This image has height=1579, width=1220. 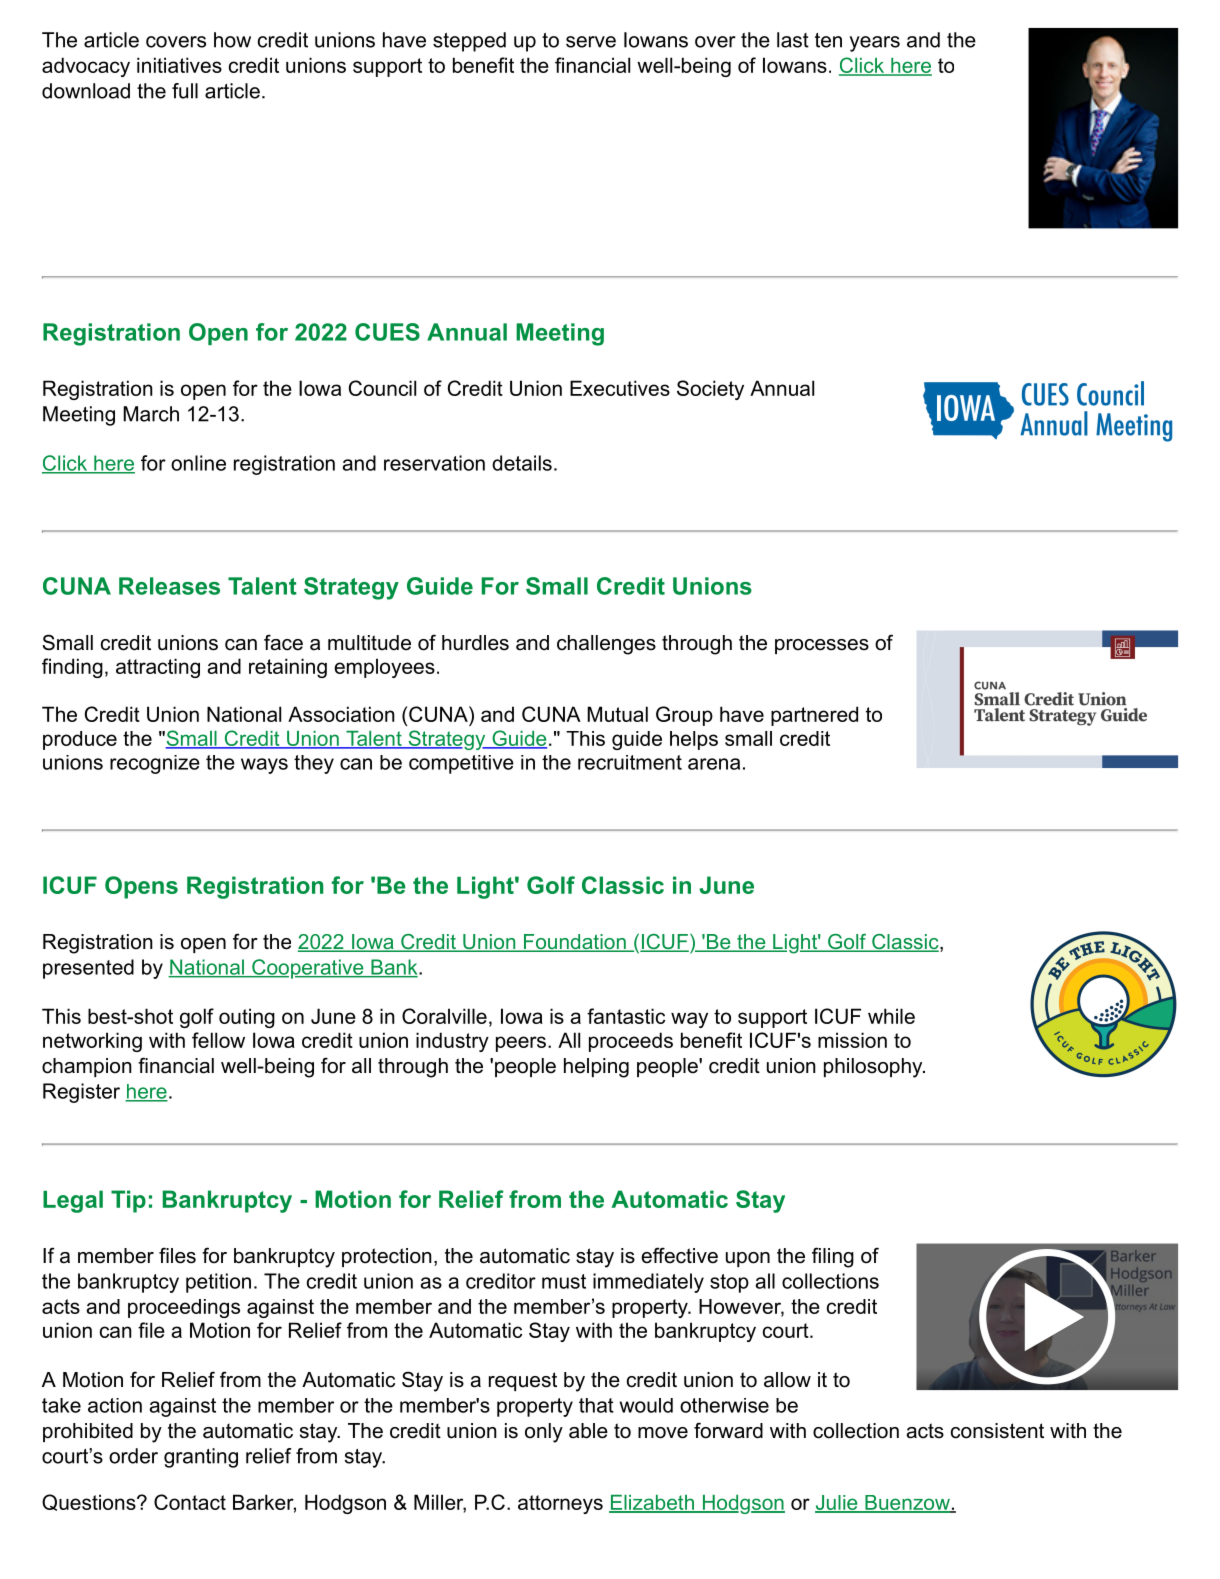 What do you see at coordinates (544, 1433) in the image?
I see `only` at bounding box center [544, 1433].
